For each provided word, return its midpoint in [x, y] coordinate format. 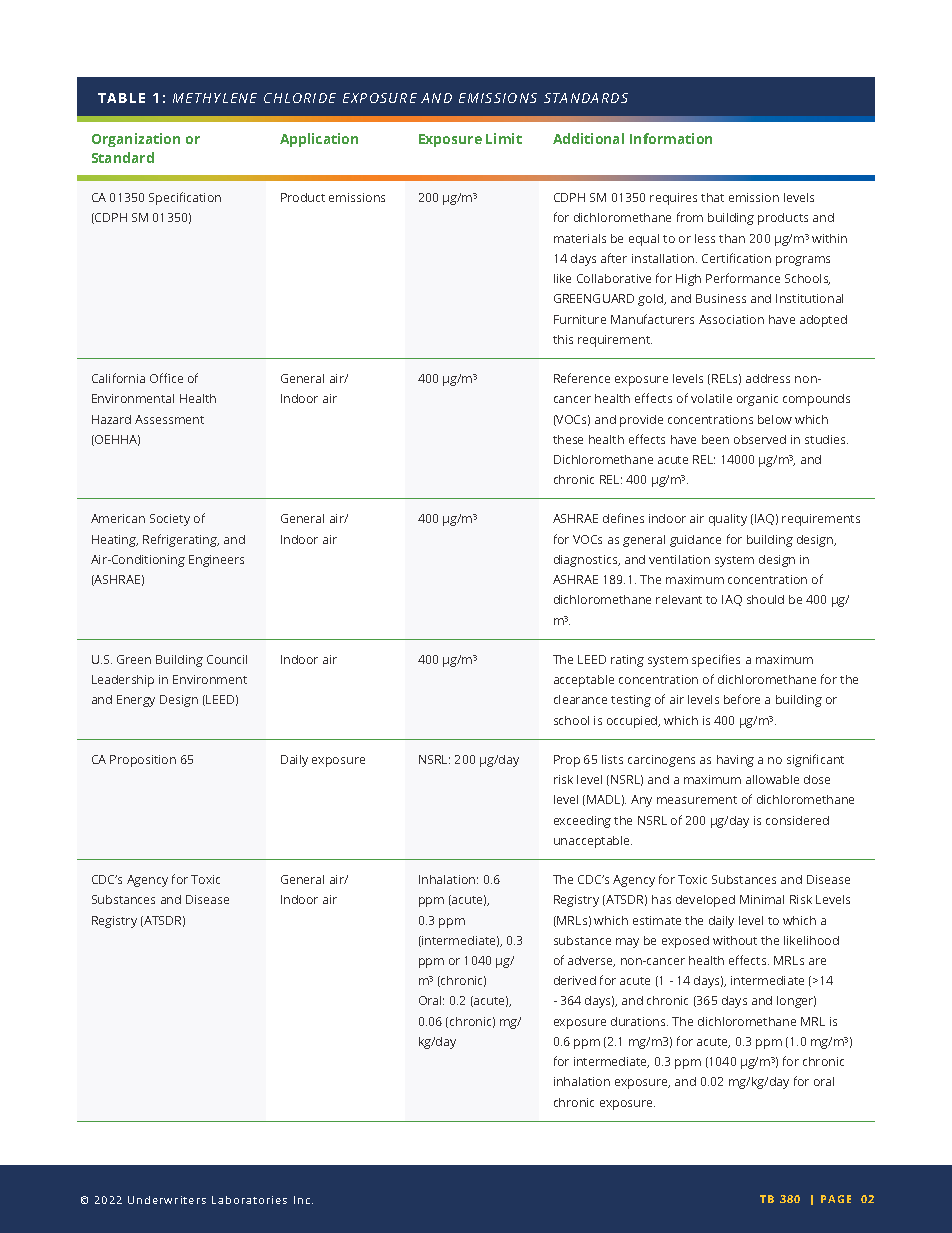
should [765, 599]
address [768, 378]
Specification [185, 198]
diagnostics [587, 561]
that [712, 197]
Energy [136, 701]
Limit [504, 138]
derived [575, 980]
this [563, 339]
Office [166, 378]
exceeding [582, 822]
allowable [772, 779]
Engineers [216, 561]
